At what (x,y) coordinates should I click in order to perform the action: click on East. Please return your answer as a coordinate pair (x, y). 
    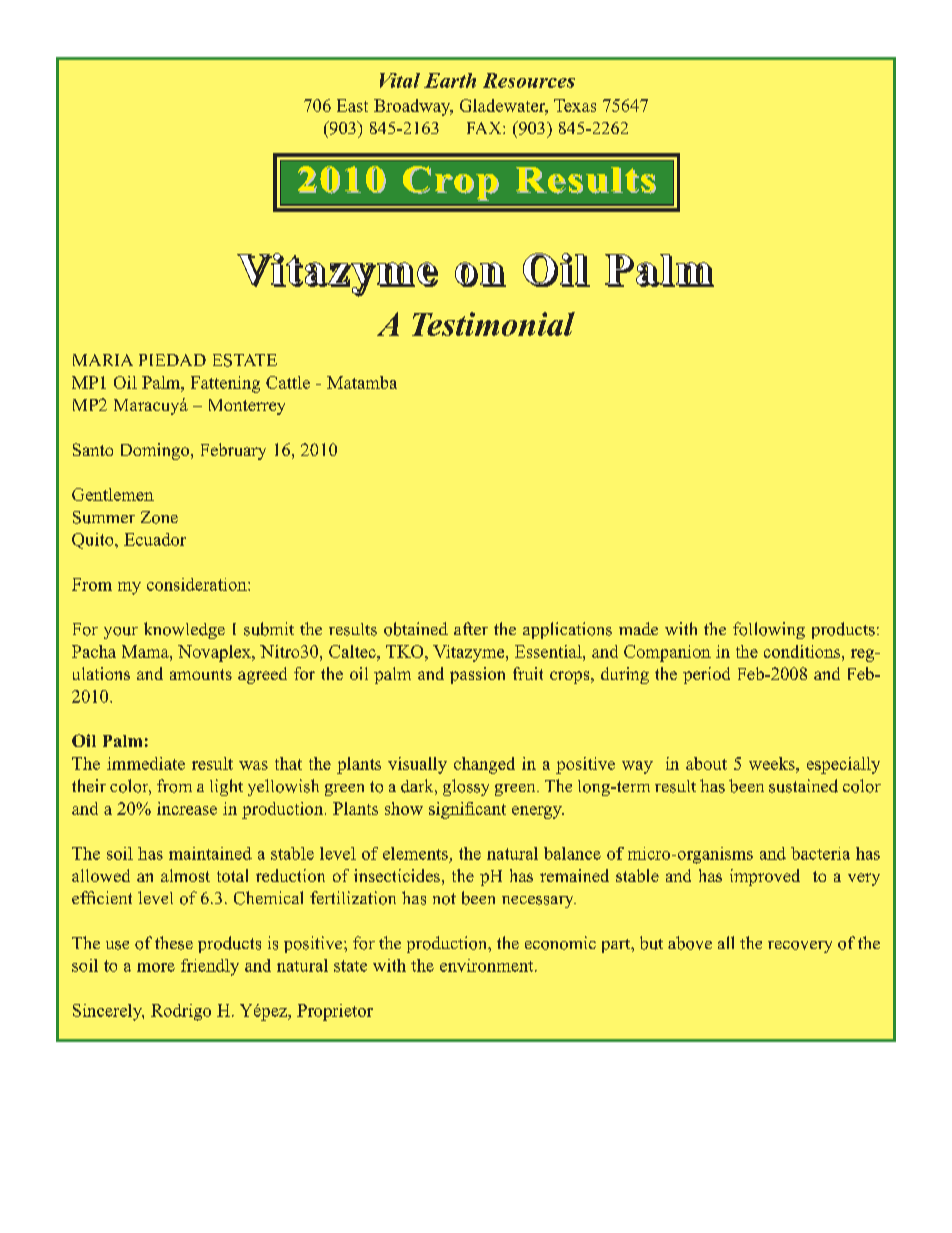
    Looking at the image, I should click on (352, 105).
